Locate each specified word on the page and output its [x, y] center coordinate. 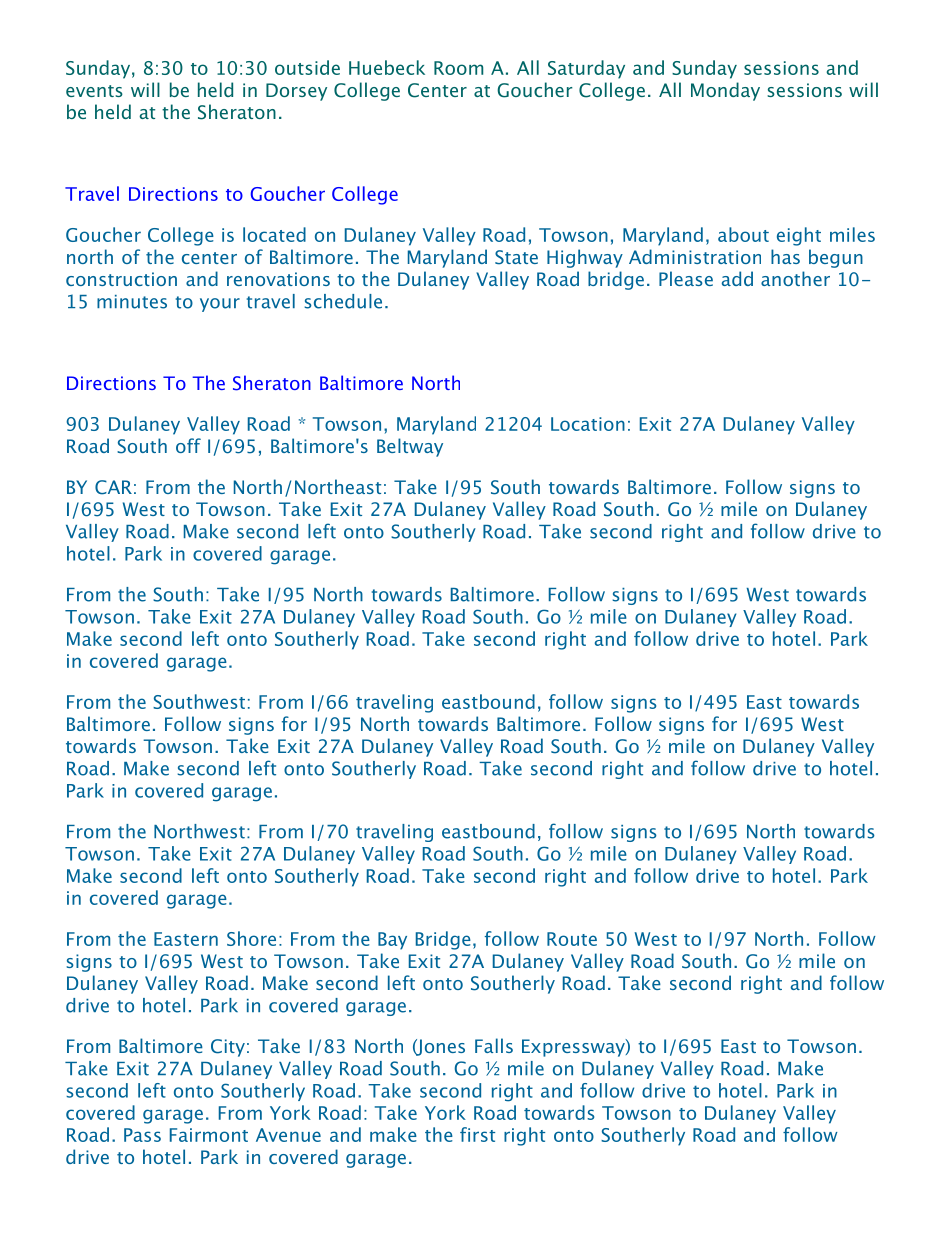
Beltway [410, 447]
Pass [142, 1135]
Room [458, 68]
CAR [113, 487]
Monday [725, 91]
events [94, 91]
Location [588, 424]
